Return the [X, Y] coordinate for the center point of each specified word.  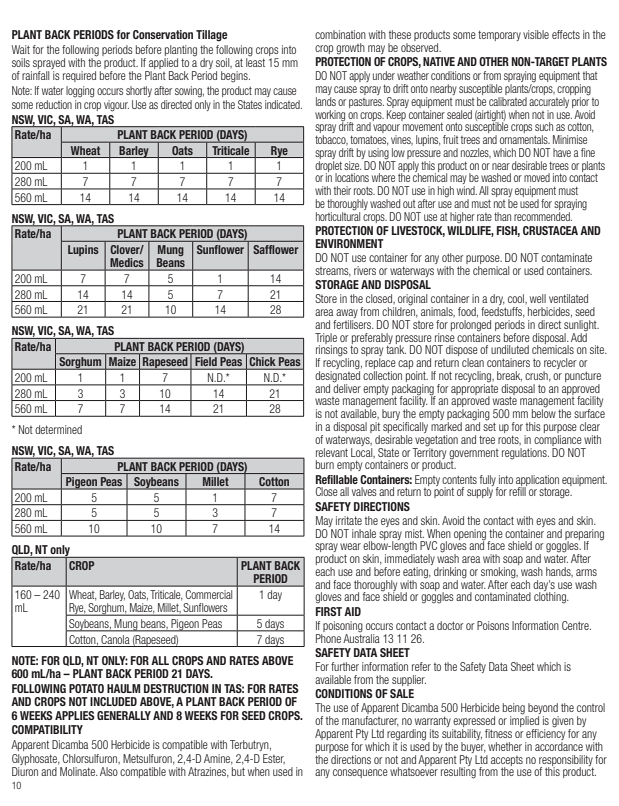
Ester [274, 759]
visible [536, 34]
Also [109, 771]
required [79, 76]
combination [340, 34]
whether [505, 746]
